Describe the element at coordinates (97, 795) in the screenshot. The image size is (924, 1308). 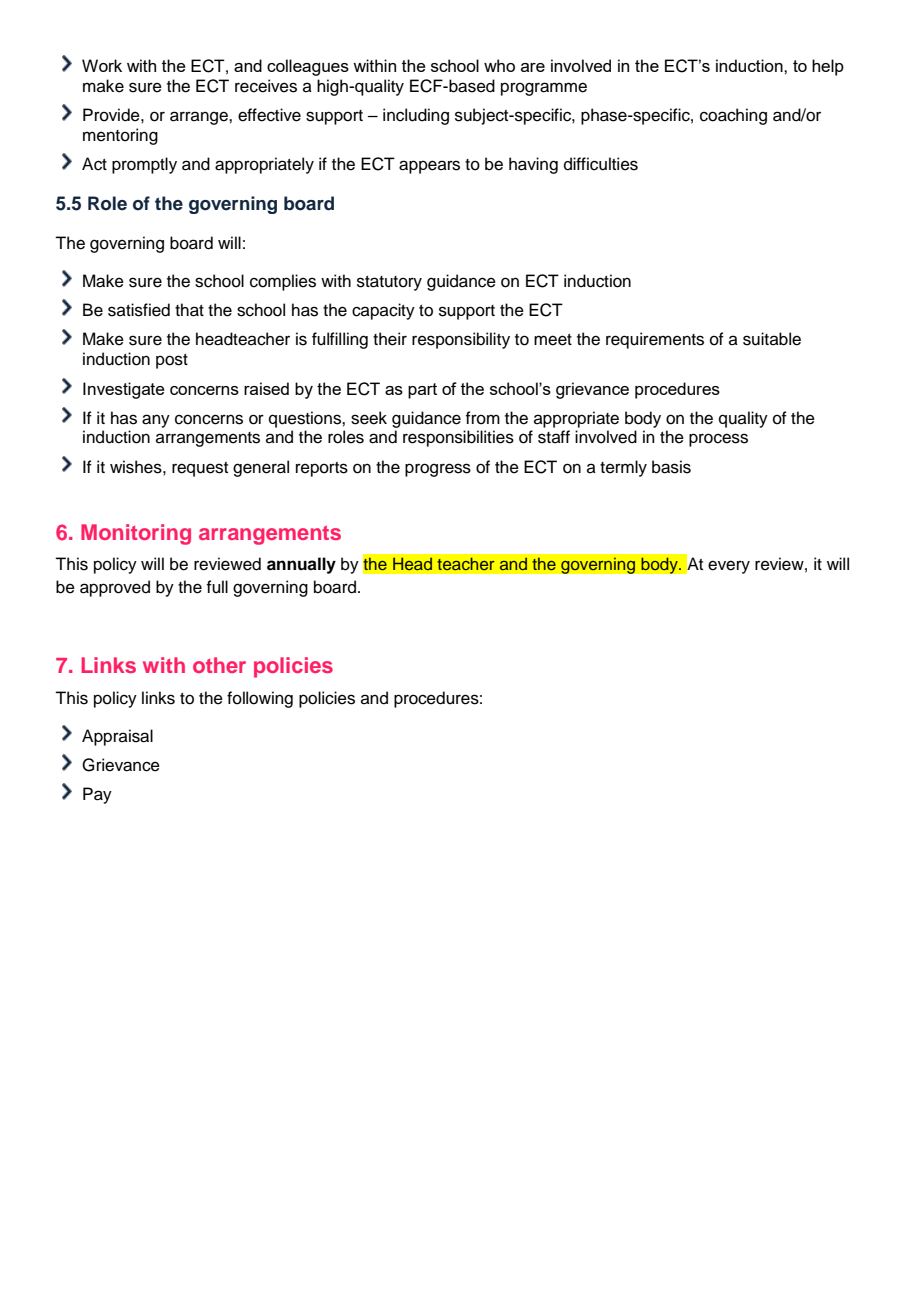
I see `Pay` at that location.
